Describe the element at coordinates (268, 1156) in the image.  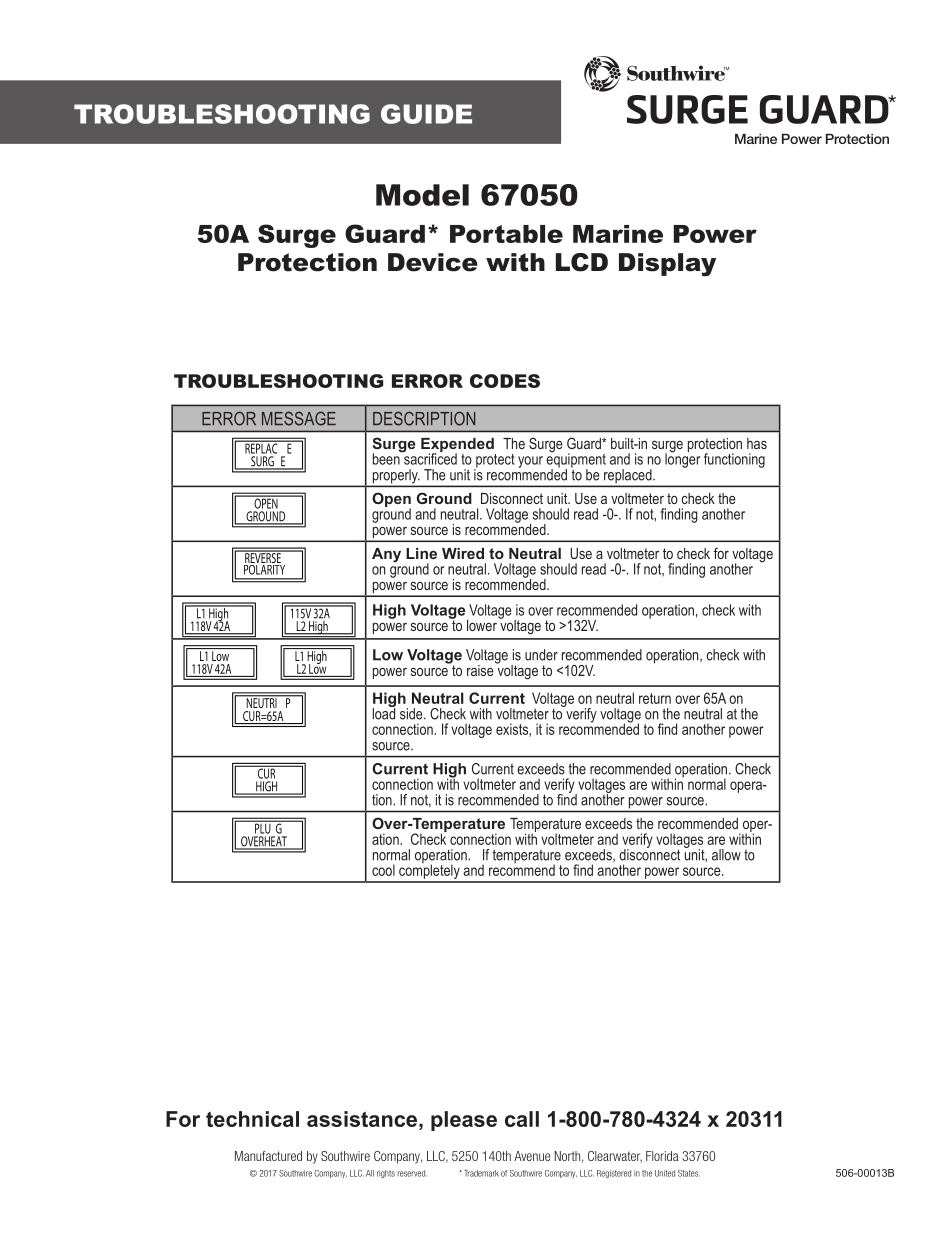
I see `Manufactured` at that location.
